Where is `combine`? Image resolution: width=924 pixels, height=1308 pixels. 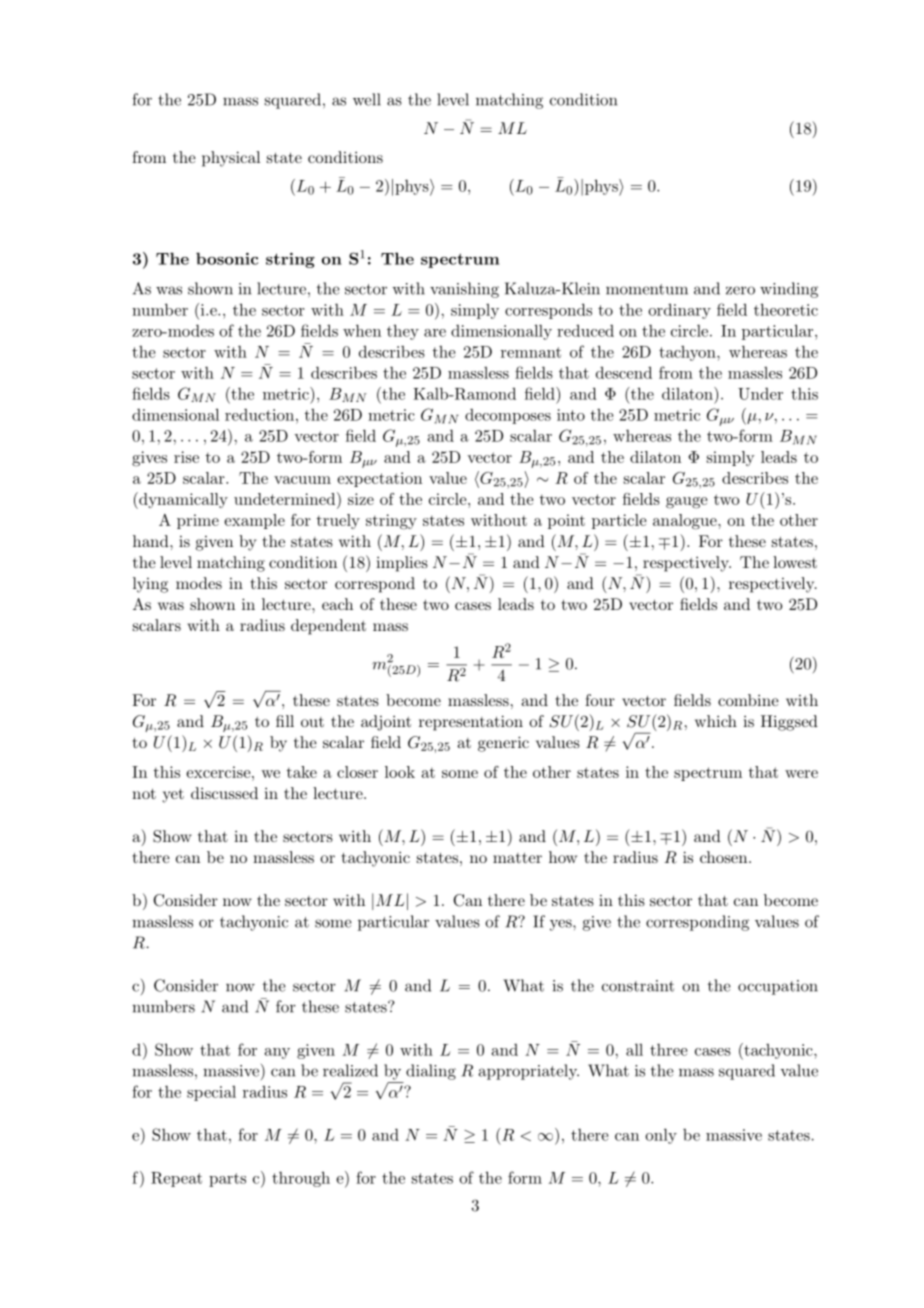 combine is located at coordinates (748, 700).
